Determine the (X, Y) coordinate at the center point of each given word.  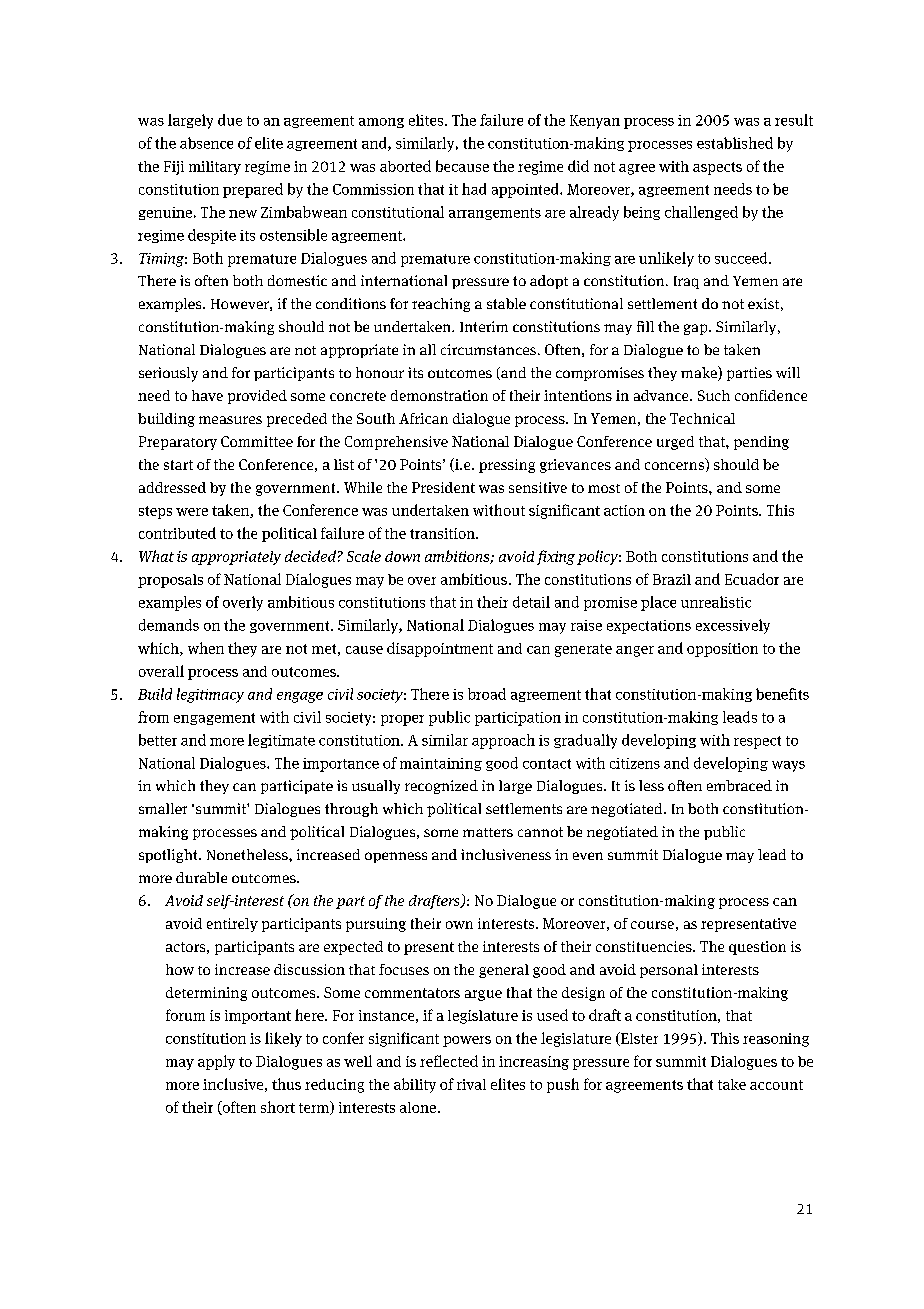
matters (488, 832)
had (474, 189)
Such (714, 395)
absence (206, 143)
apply (216, 1062)
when (206, 648)
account (776, 1085)
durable (201, 877)
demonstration (439, 395)
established (735, 143)
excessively (733, 626)
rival (471, 1084)
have (207, 395)
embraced (739, 785)
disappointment (440, 649)
